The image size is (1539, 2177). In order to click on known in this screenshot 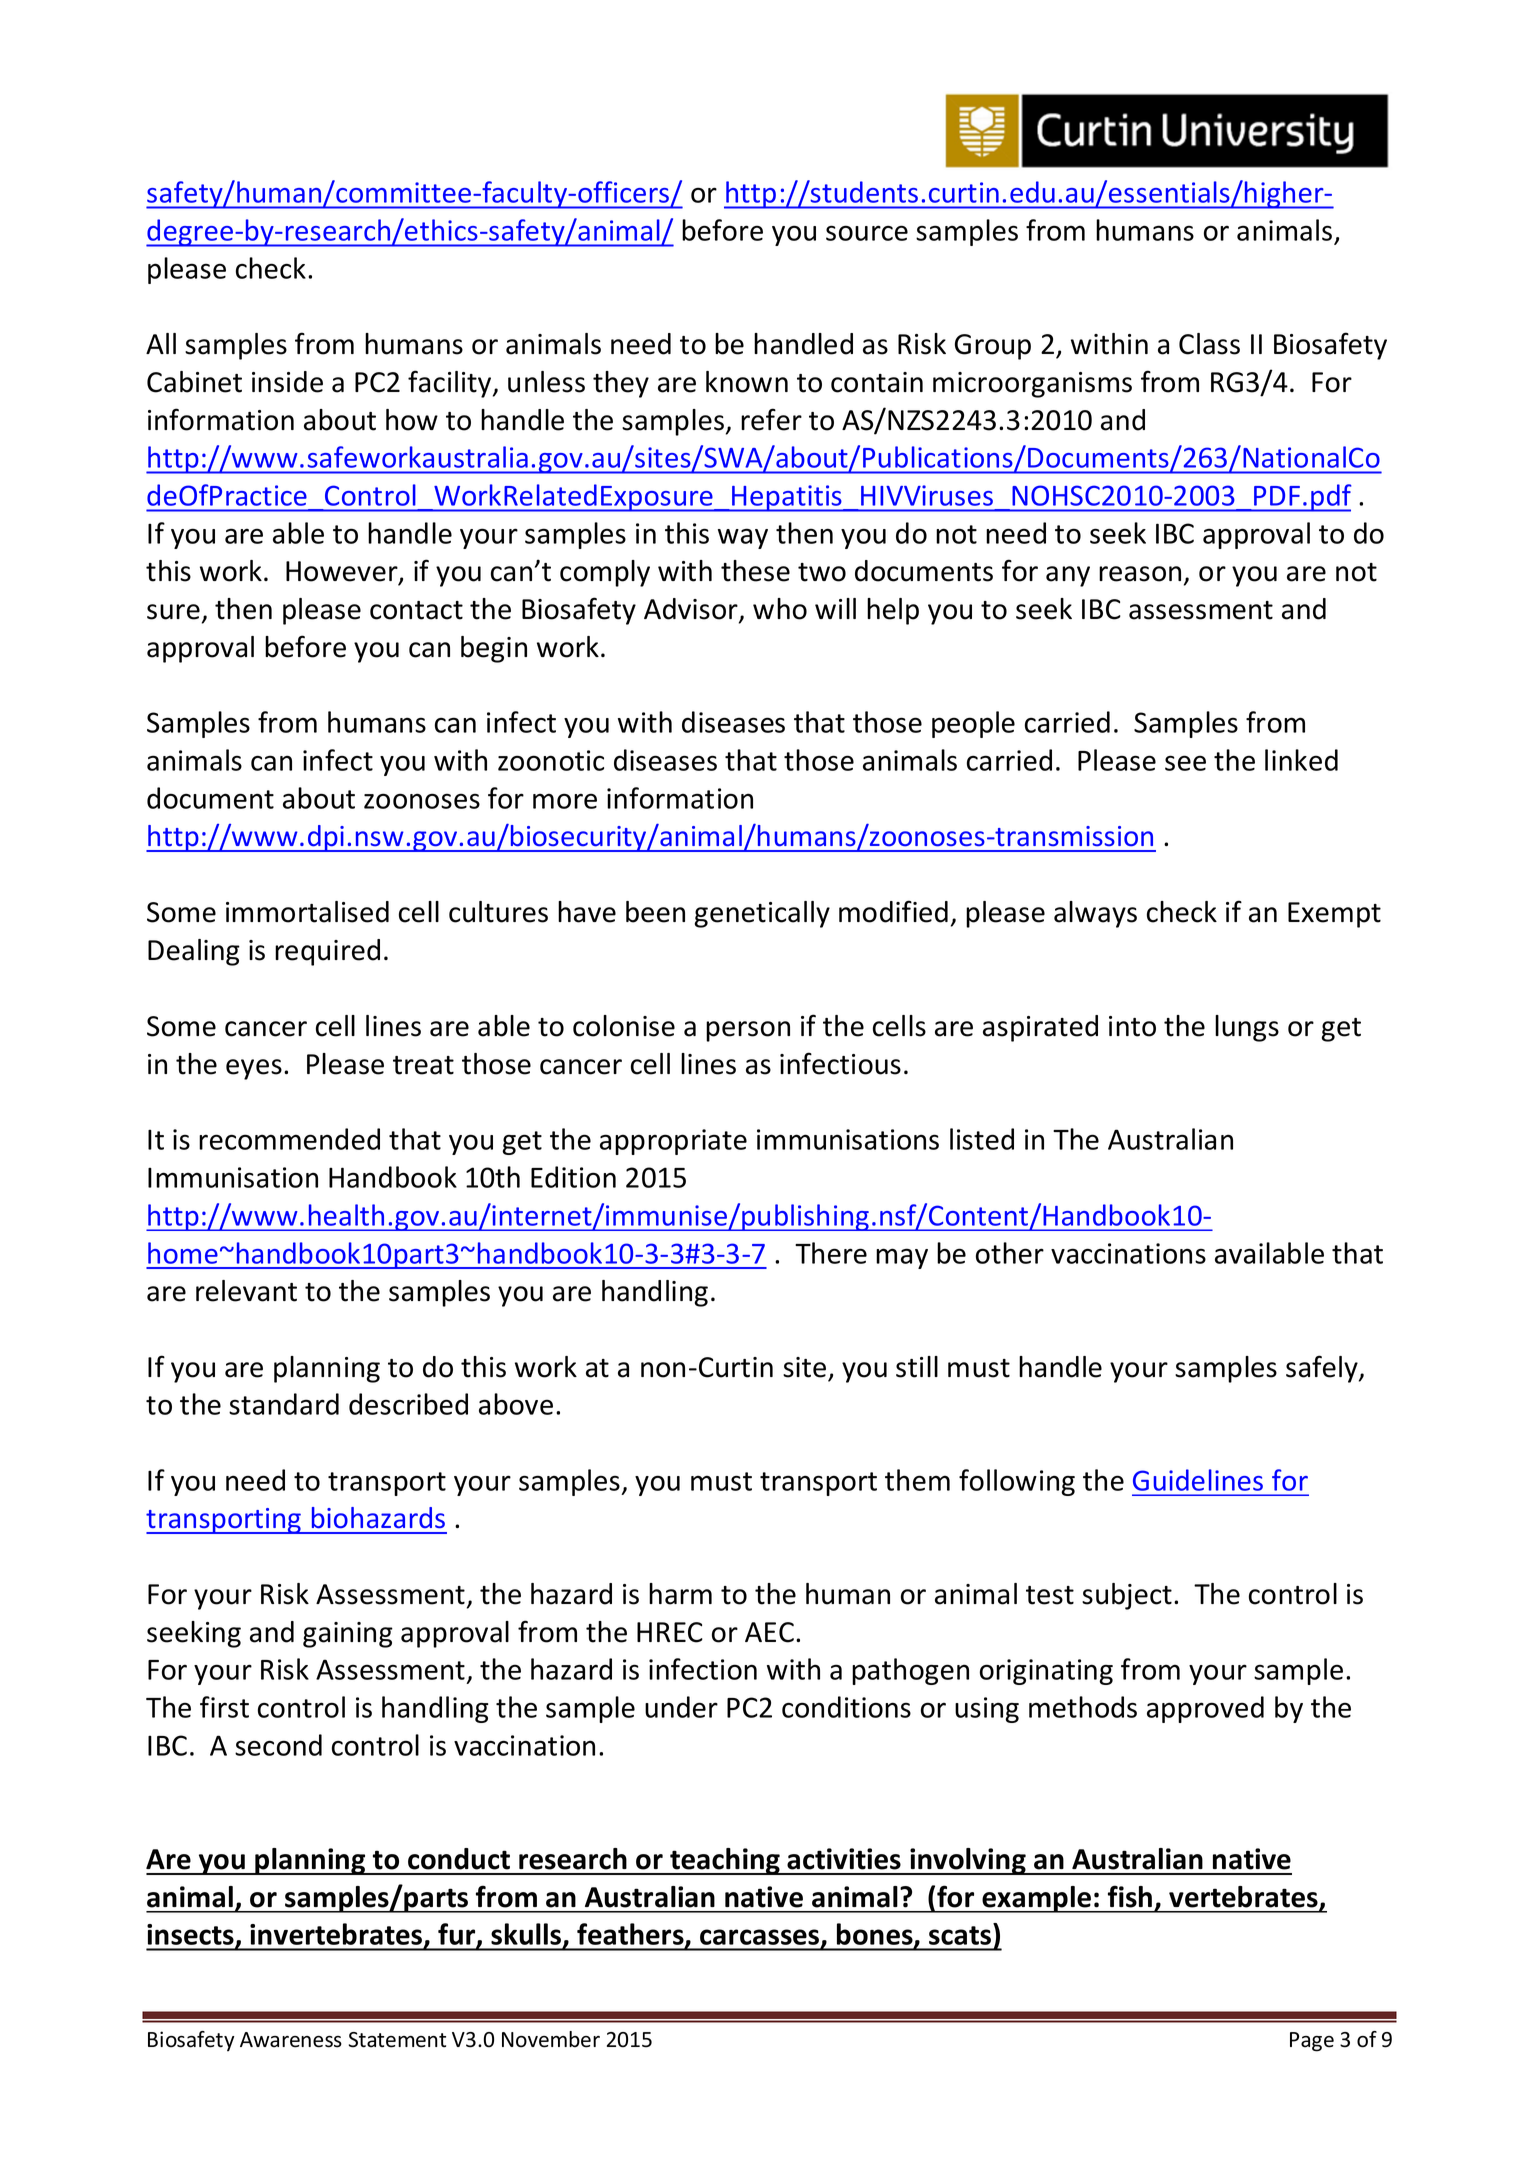, I will do `click(747, 382)`.
